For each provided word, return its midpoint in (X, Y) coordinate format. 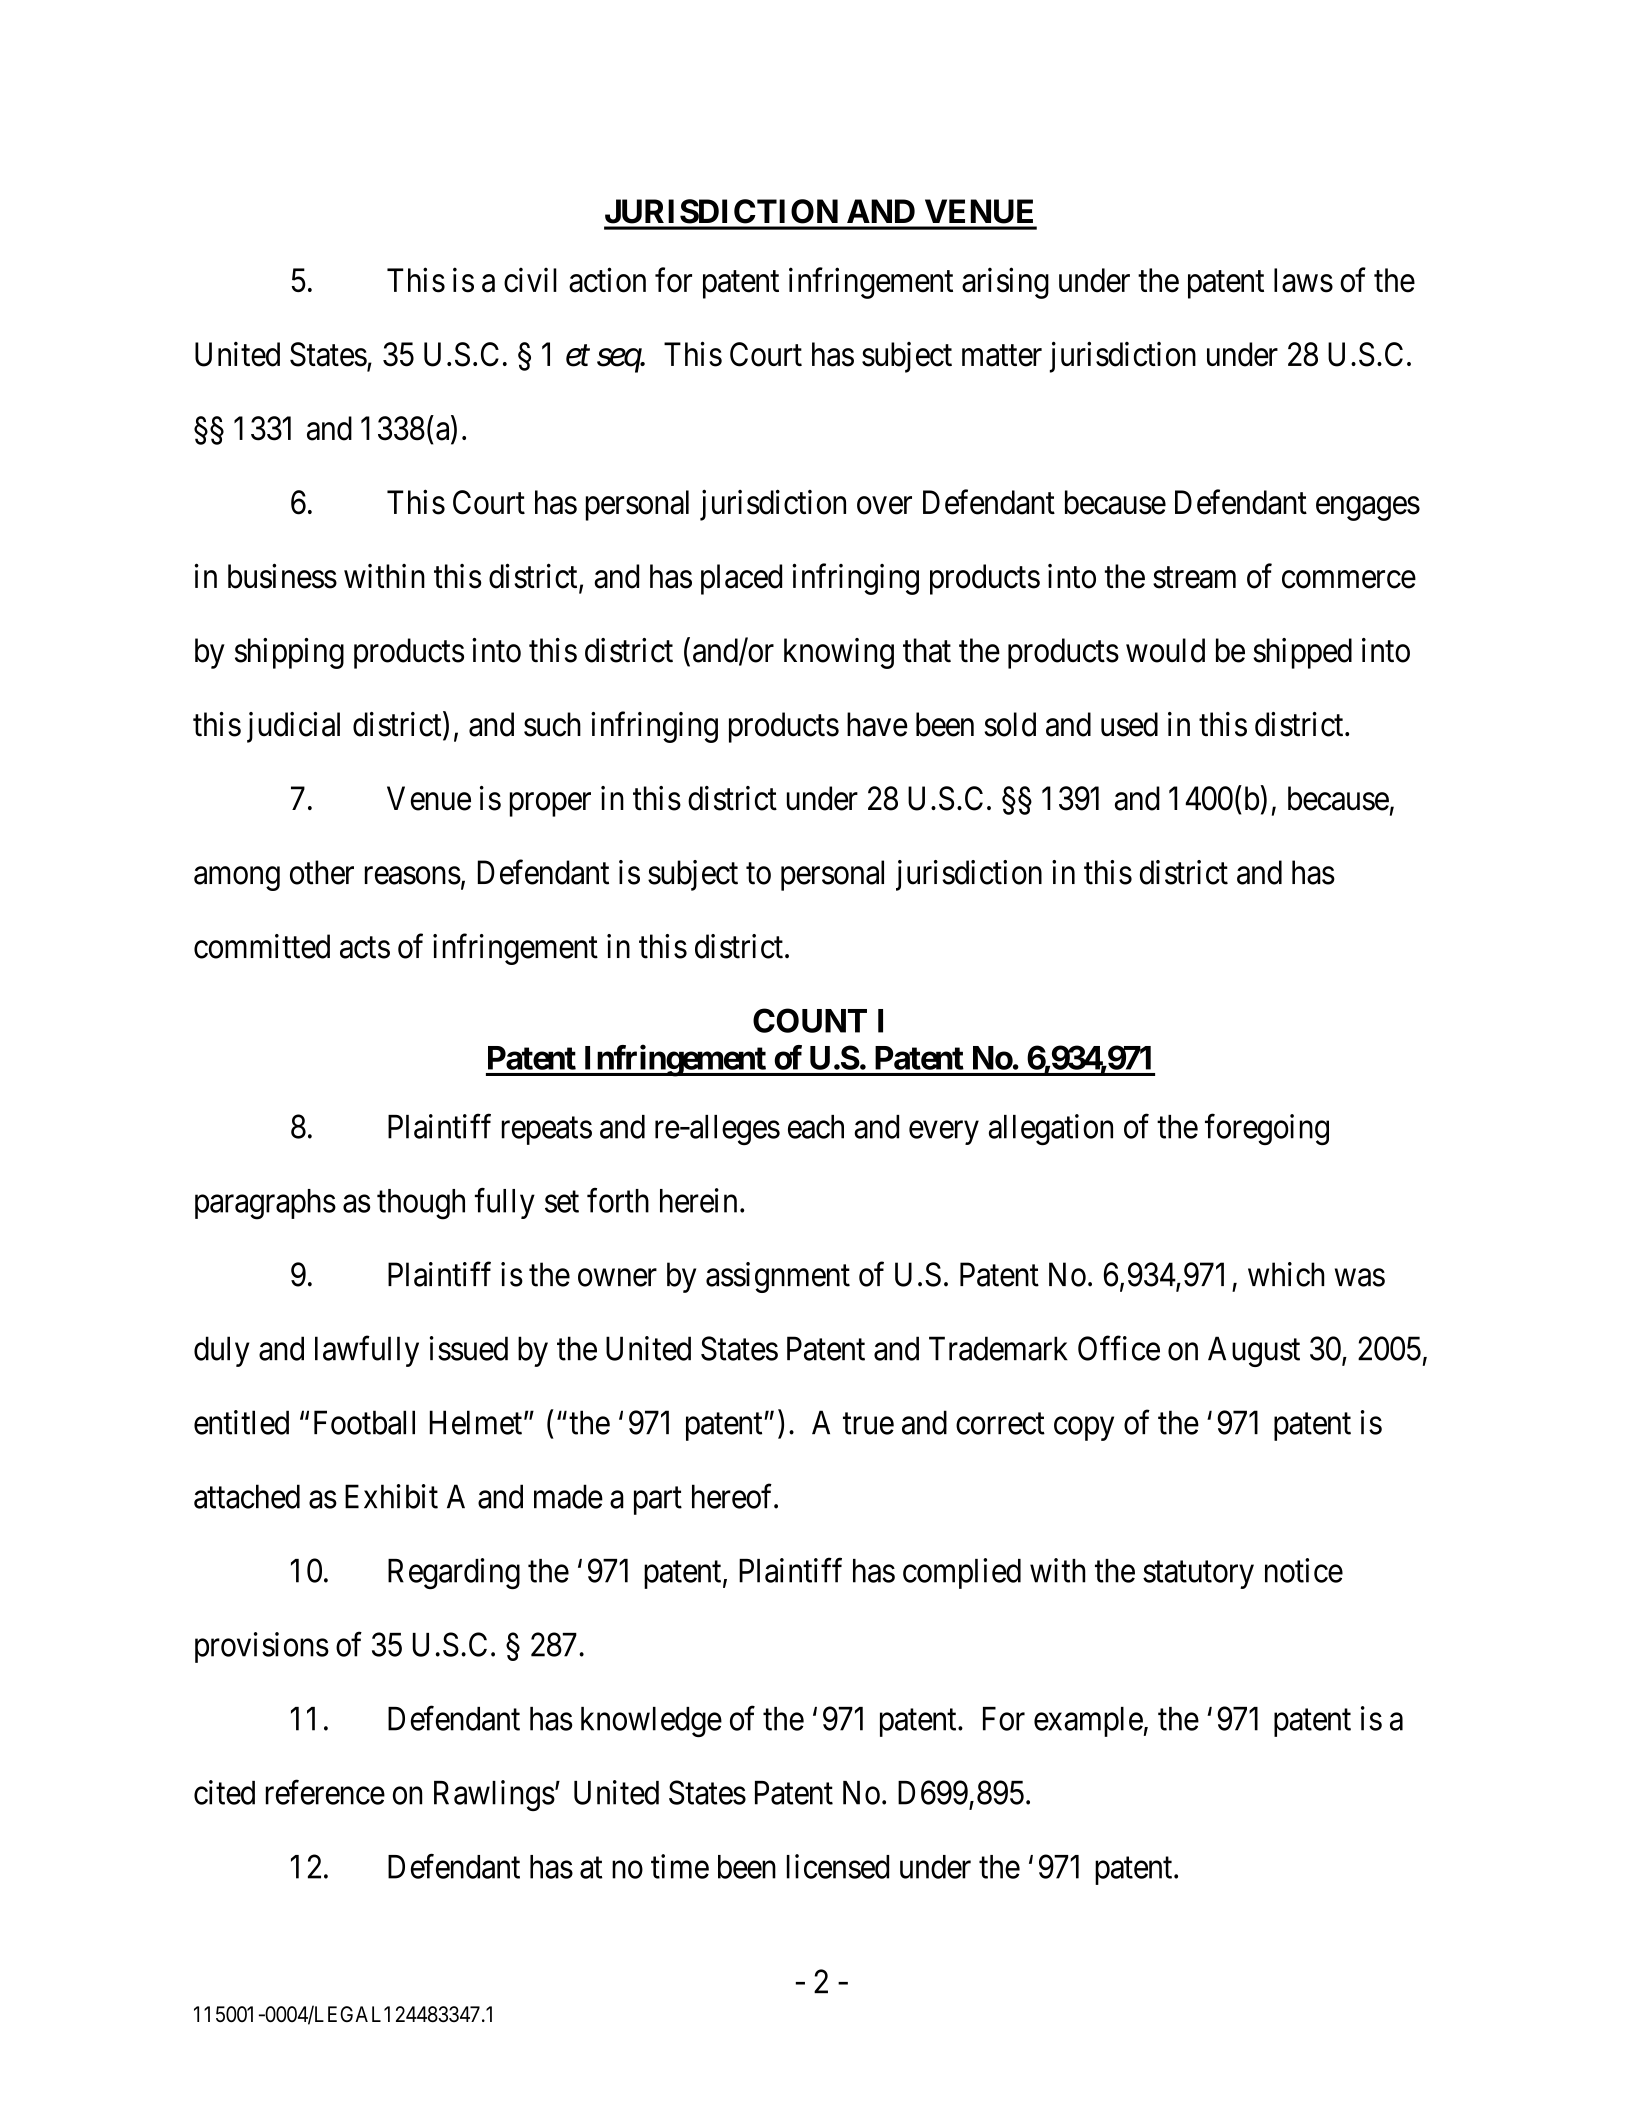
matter (1002, 356)
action (607, 280)
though (421, 1204)
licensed (838, 1866)
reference (325, 1792)
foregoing (1267, 1129)
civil (530, 280)
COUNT (810, 1020)
